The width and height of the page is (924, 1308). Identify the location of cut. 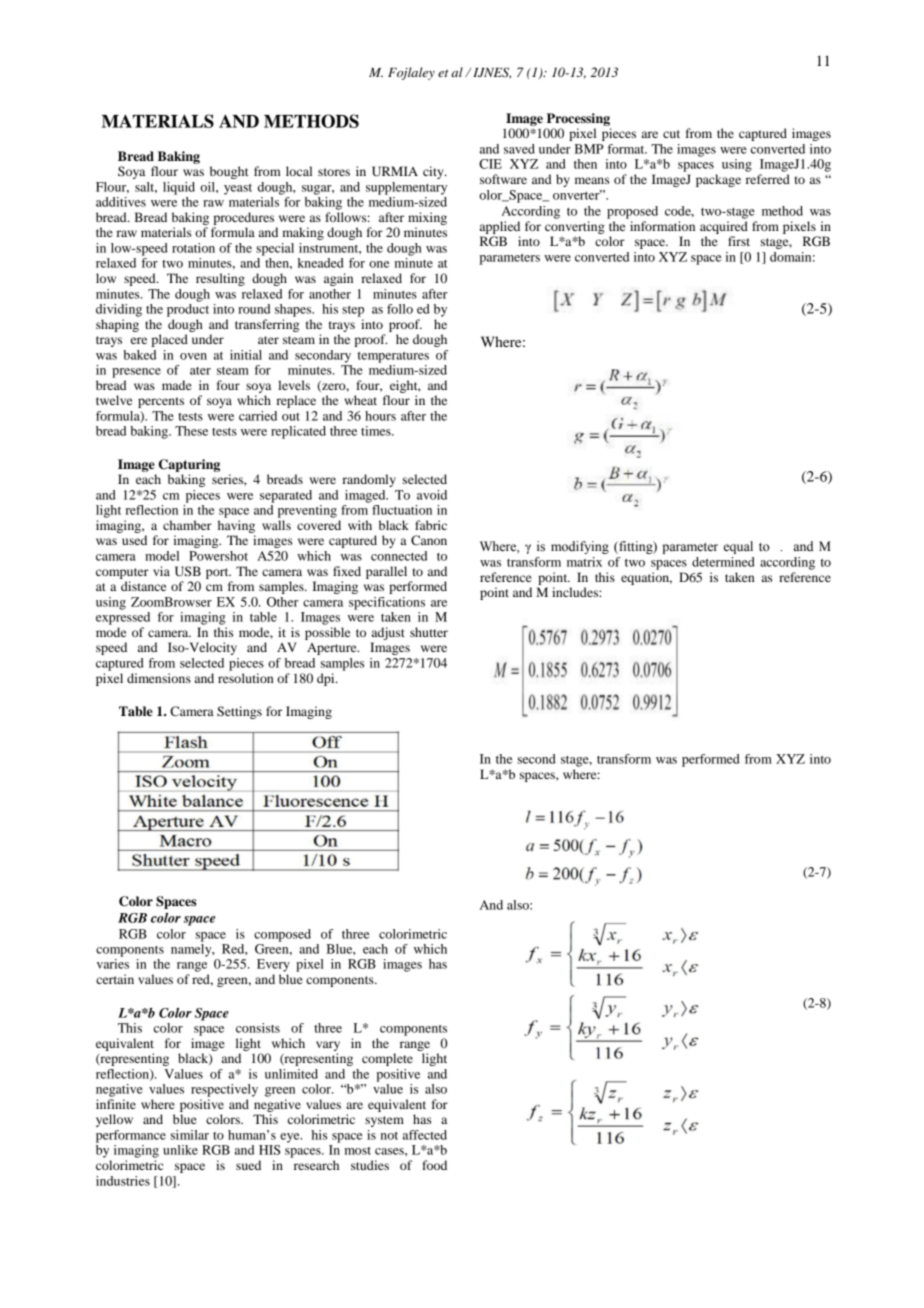
(671, 134).
